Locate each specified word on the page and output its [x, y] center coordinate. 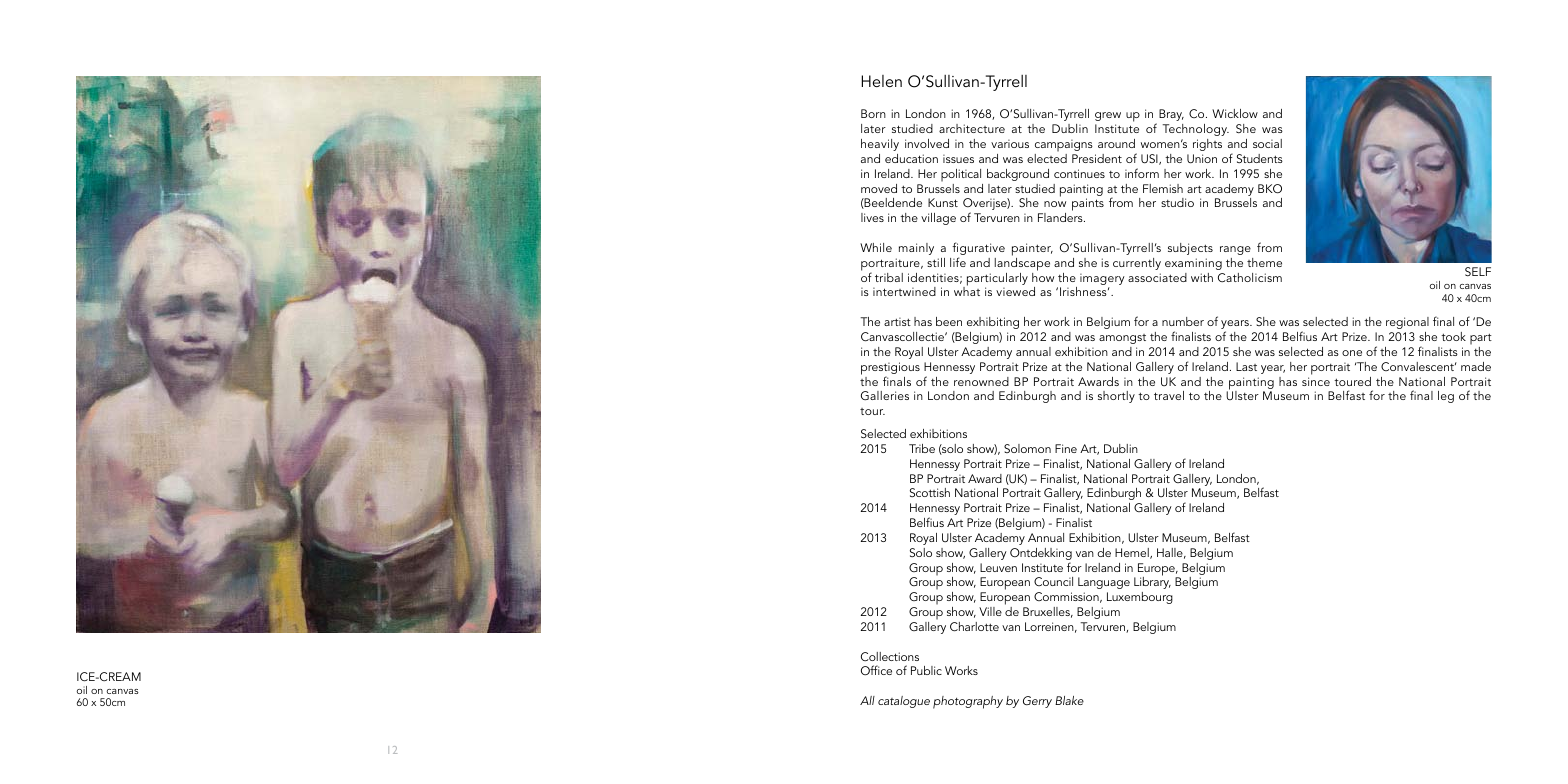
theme [1264, 262]
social [1267, 143]
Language [1104, 583]
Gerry [1037, 702]
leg [1446, 397]
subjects [1190, 249]
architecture [972, 128]
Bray [1171, 115]
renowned [981, 381]
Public [926, 670]
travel [1169, 395]
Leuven [998, 567]
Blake [1069, 700]
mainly [916, 249]
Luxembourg [1140, 598]
